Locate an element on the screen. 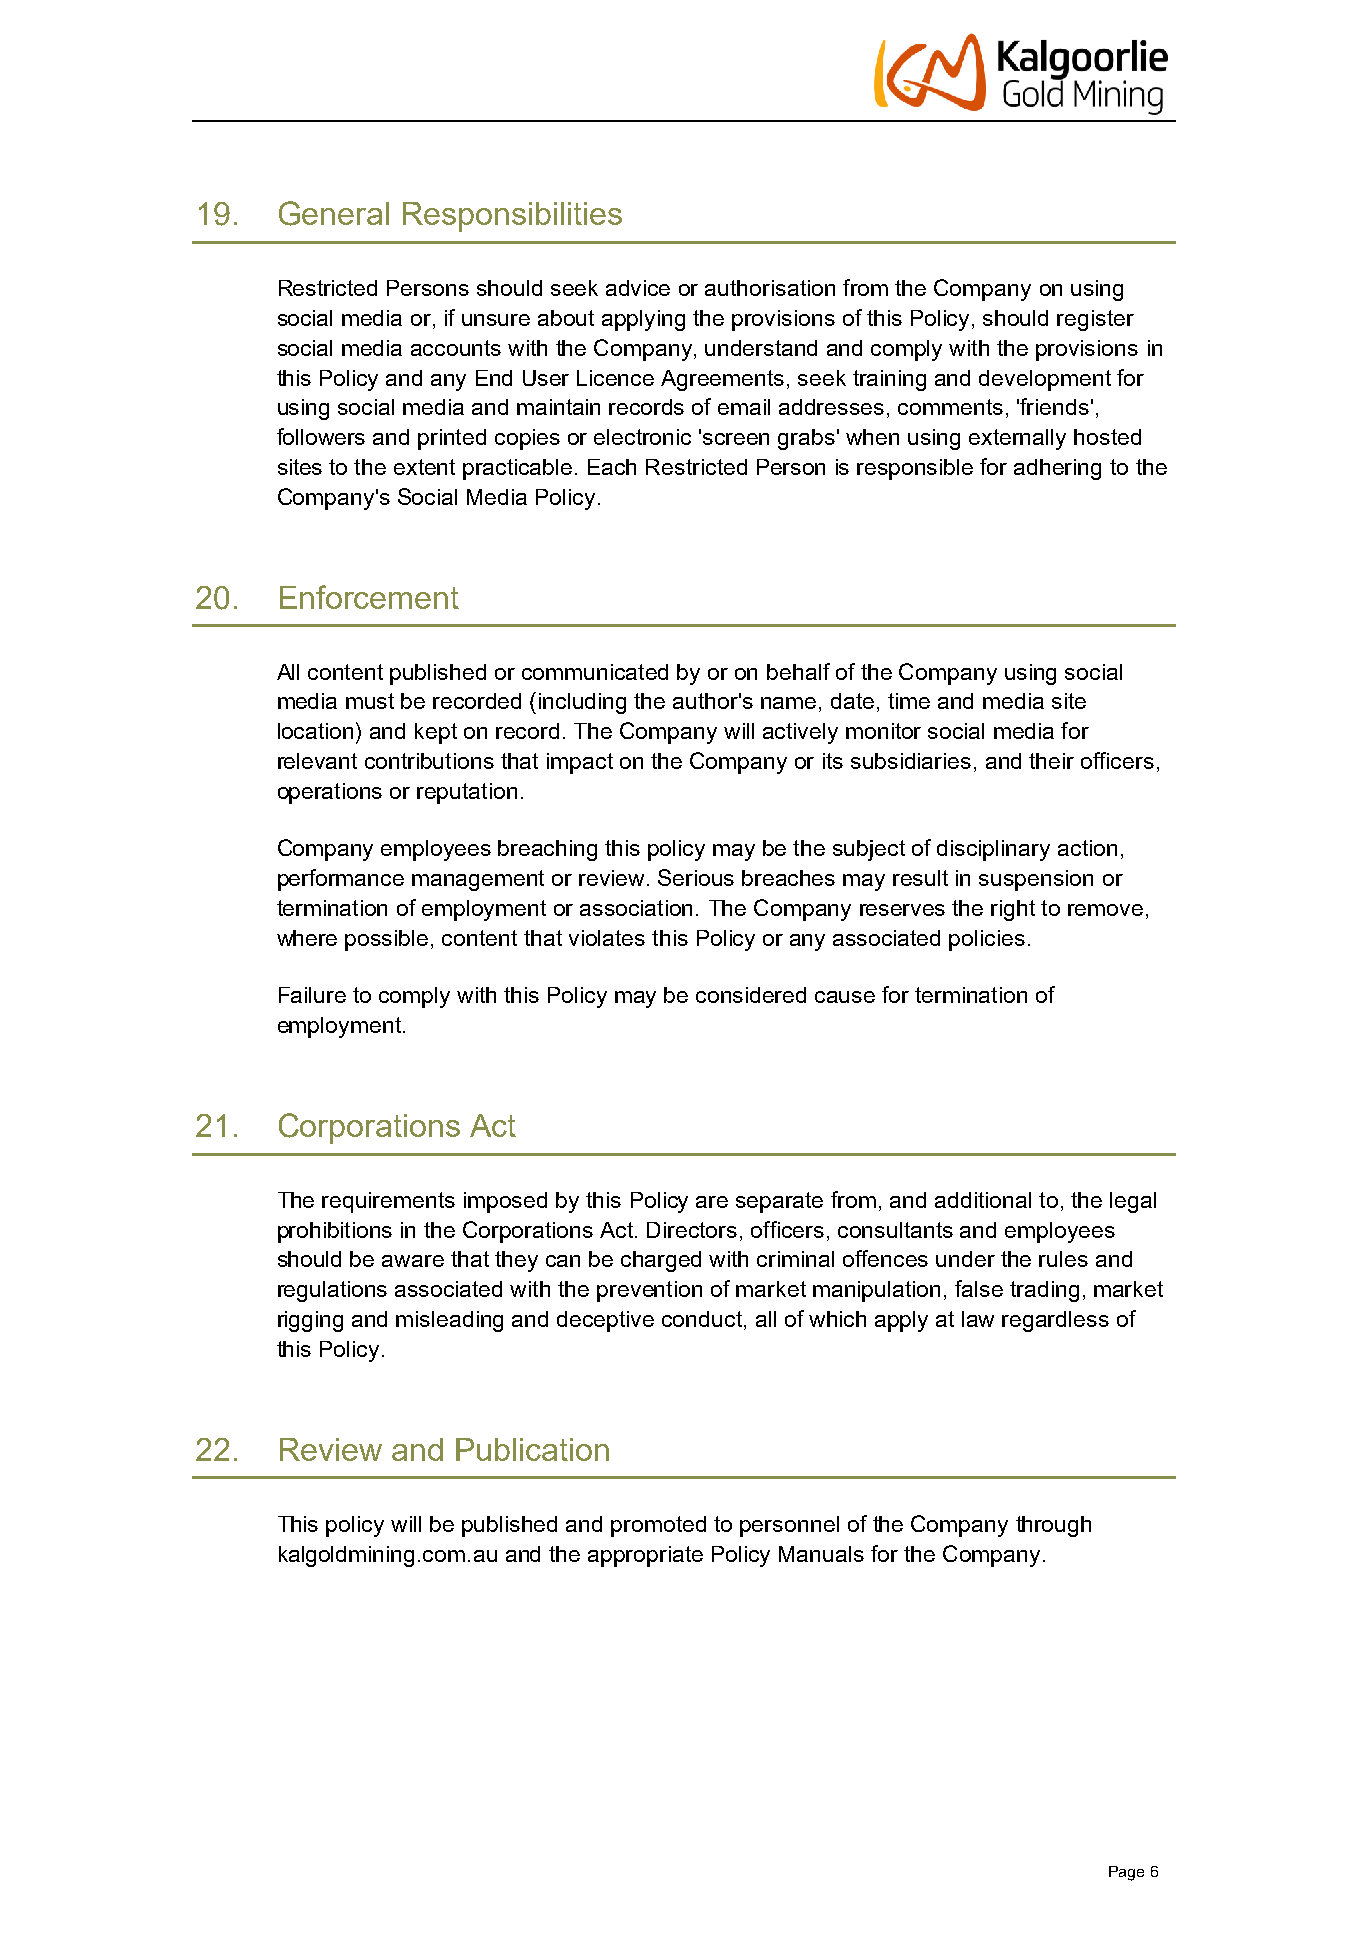  register is located at coordinates (1095, 320).
